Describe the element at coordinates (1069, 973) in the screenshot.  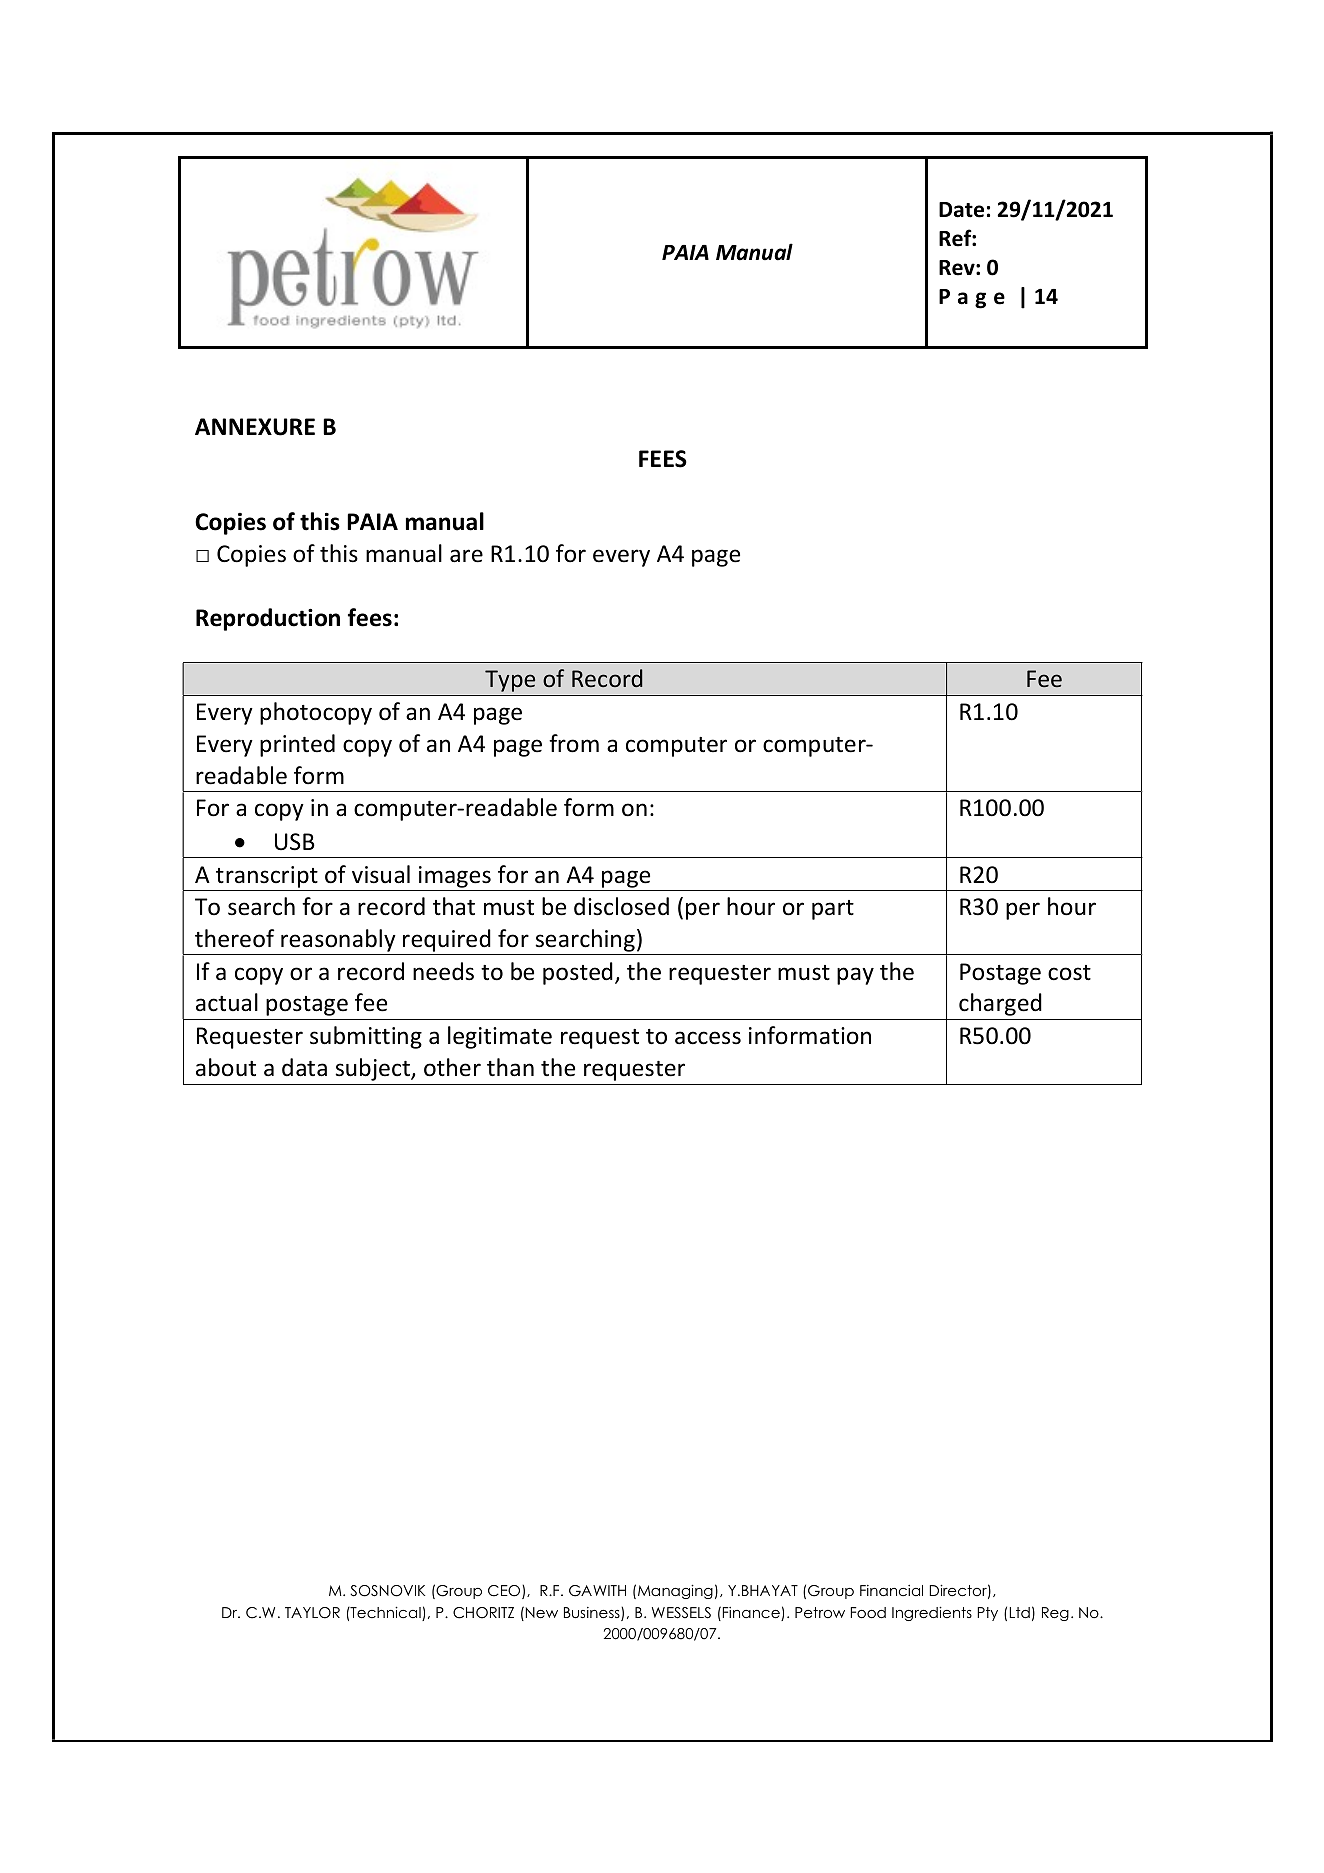
I see `cost` at that location.
